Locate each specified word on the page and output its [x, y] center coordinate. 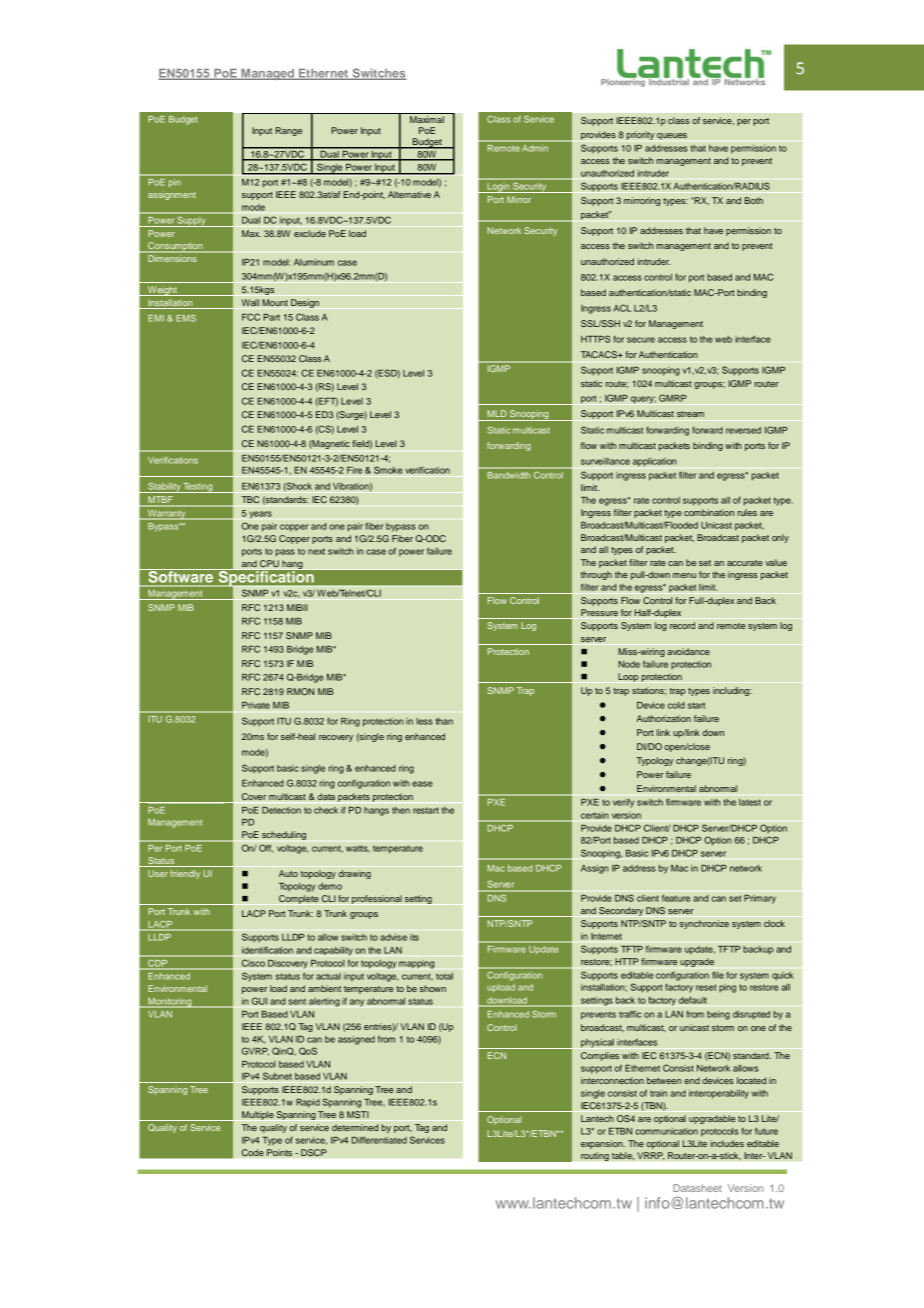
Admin [535, 148]
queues [672, 136]
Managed [268, 74]
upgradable [712, 1119]
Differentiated [379, 1140]
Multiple [258, 1115]
